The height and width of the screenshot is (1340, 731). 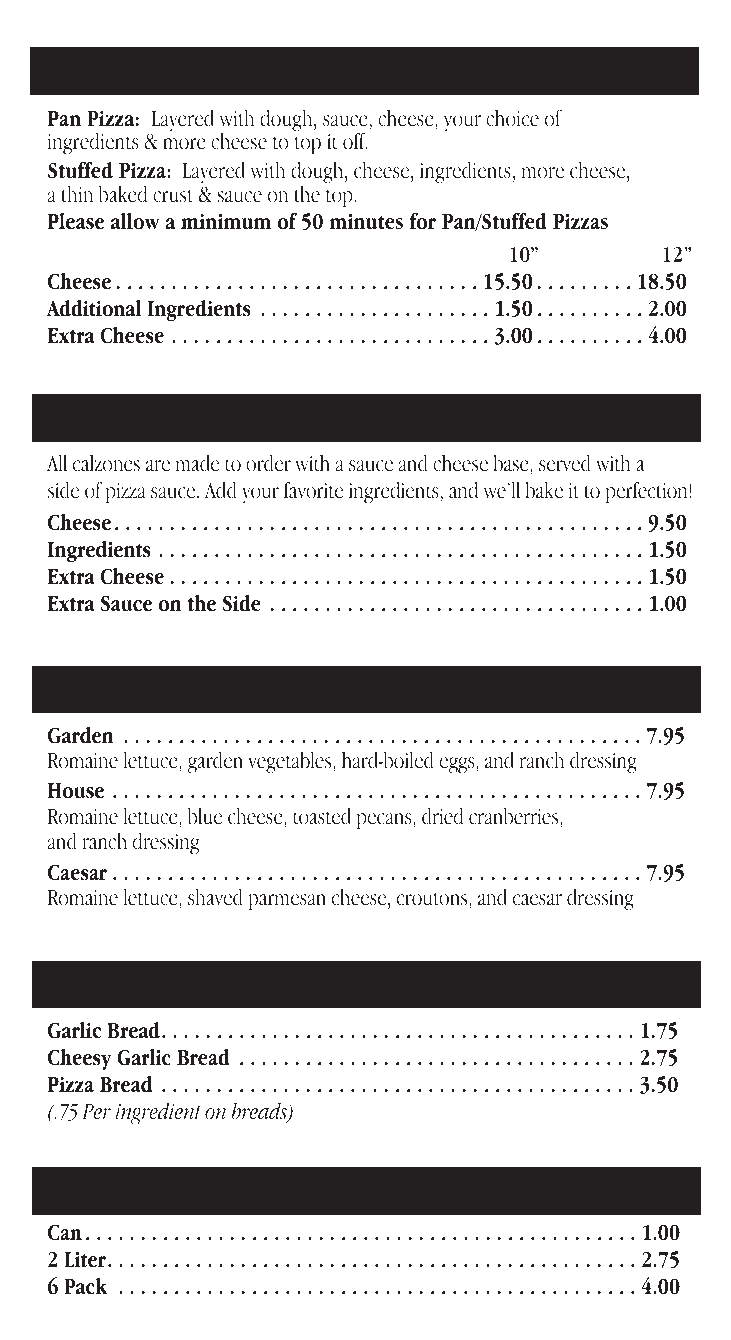 What do you see at coordinates (86, 1259) in the screenshot?
I see `Liter` at bounding box center [86, 1259].
